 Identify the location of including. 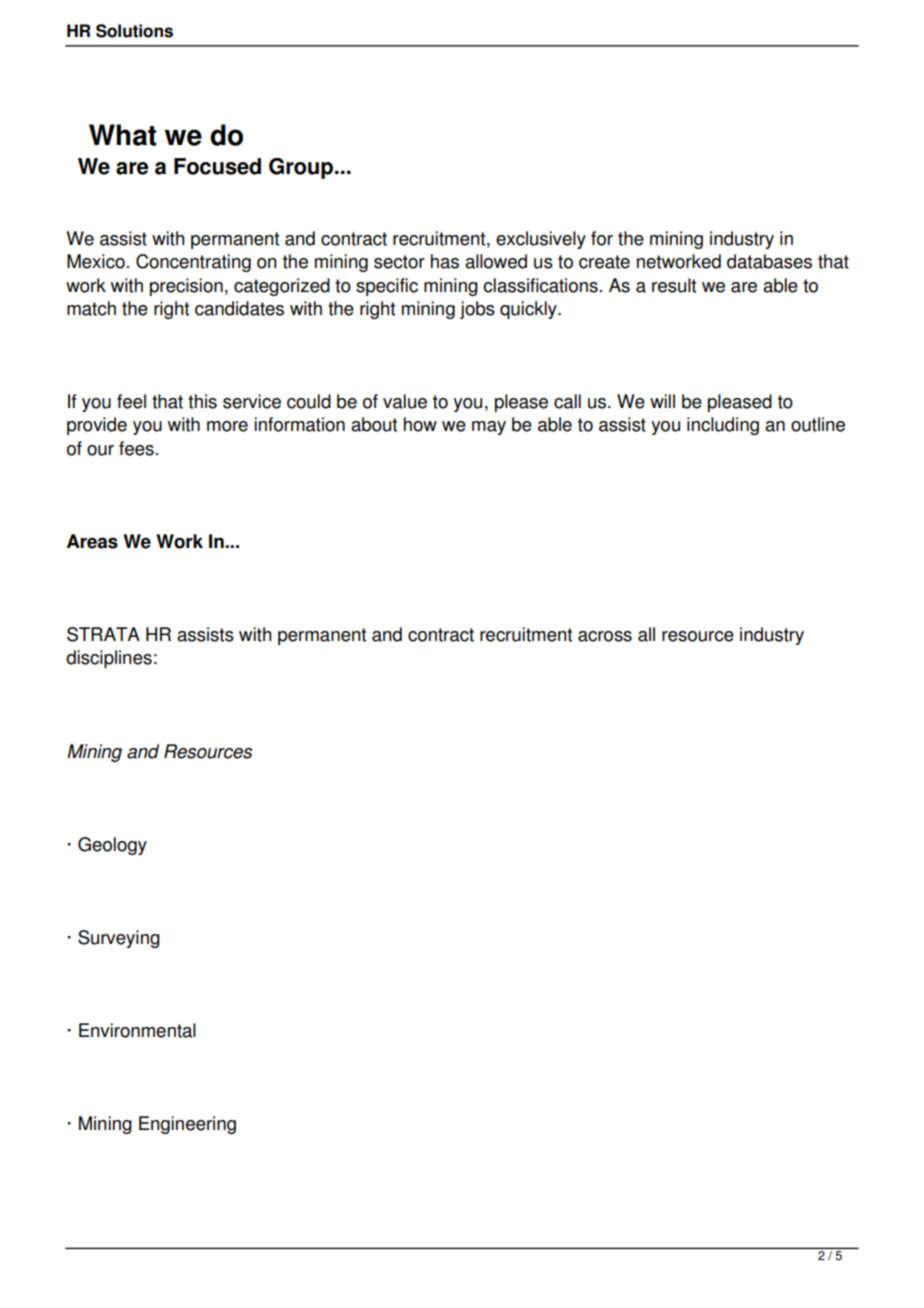
(723, 426).
